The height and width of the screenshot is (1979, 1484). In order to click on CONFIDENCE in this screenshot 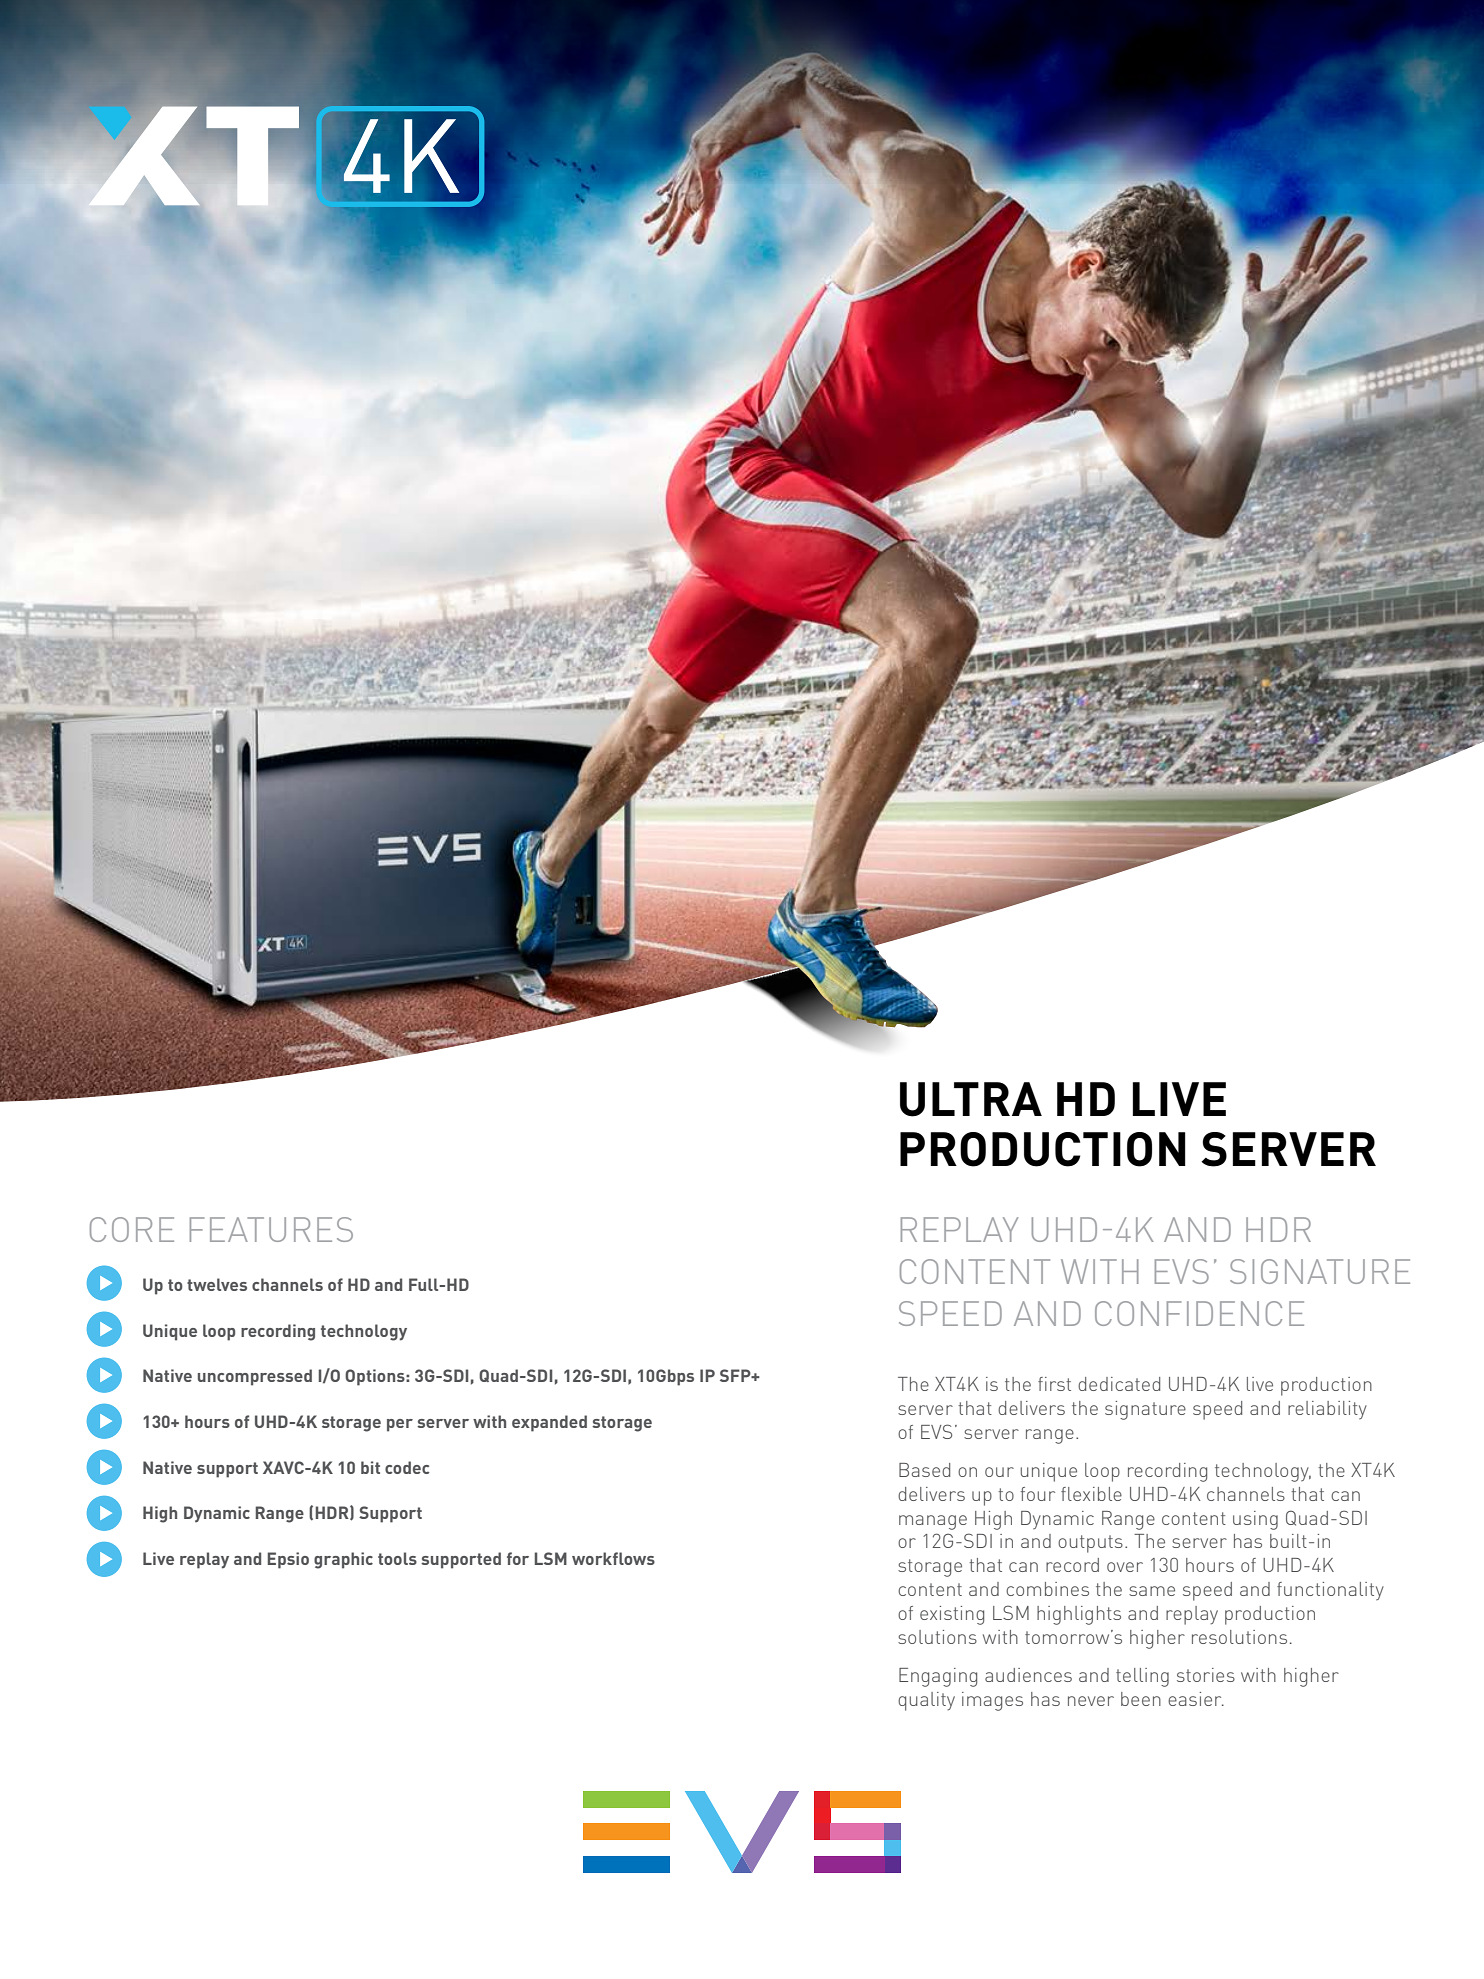, I will do `click(1199, 1313)`.
